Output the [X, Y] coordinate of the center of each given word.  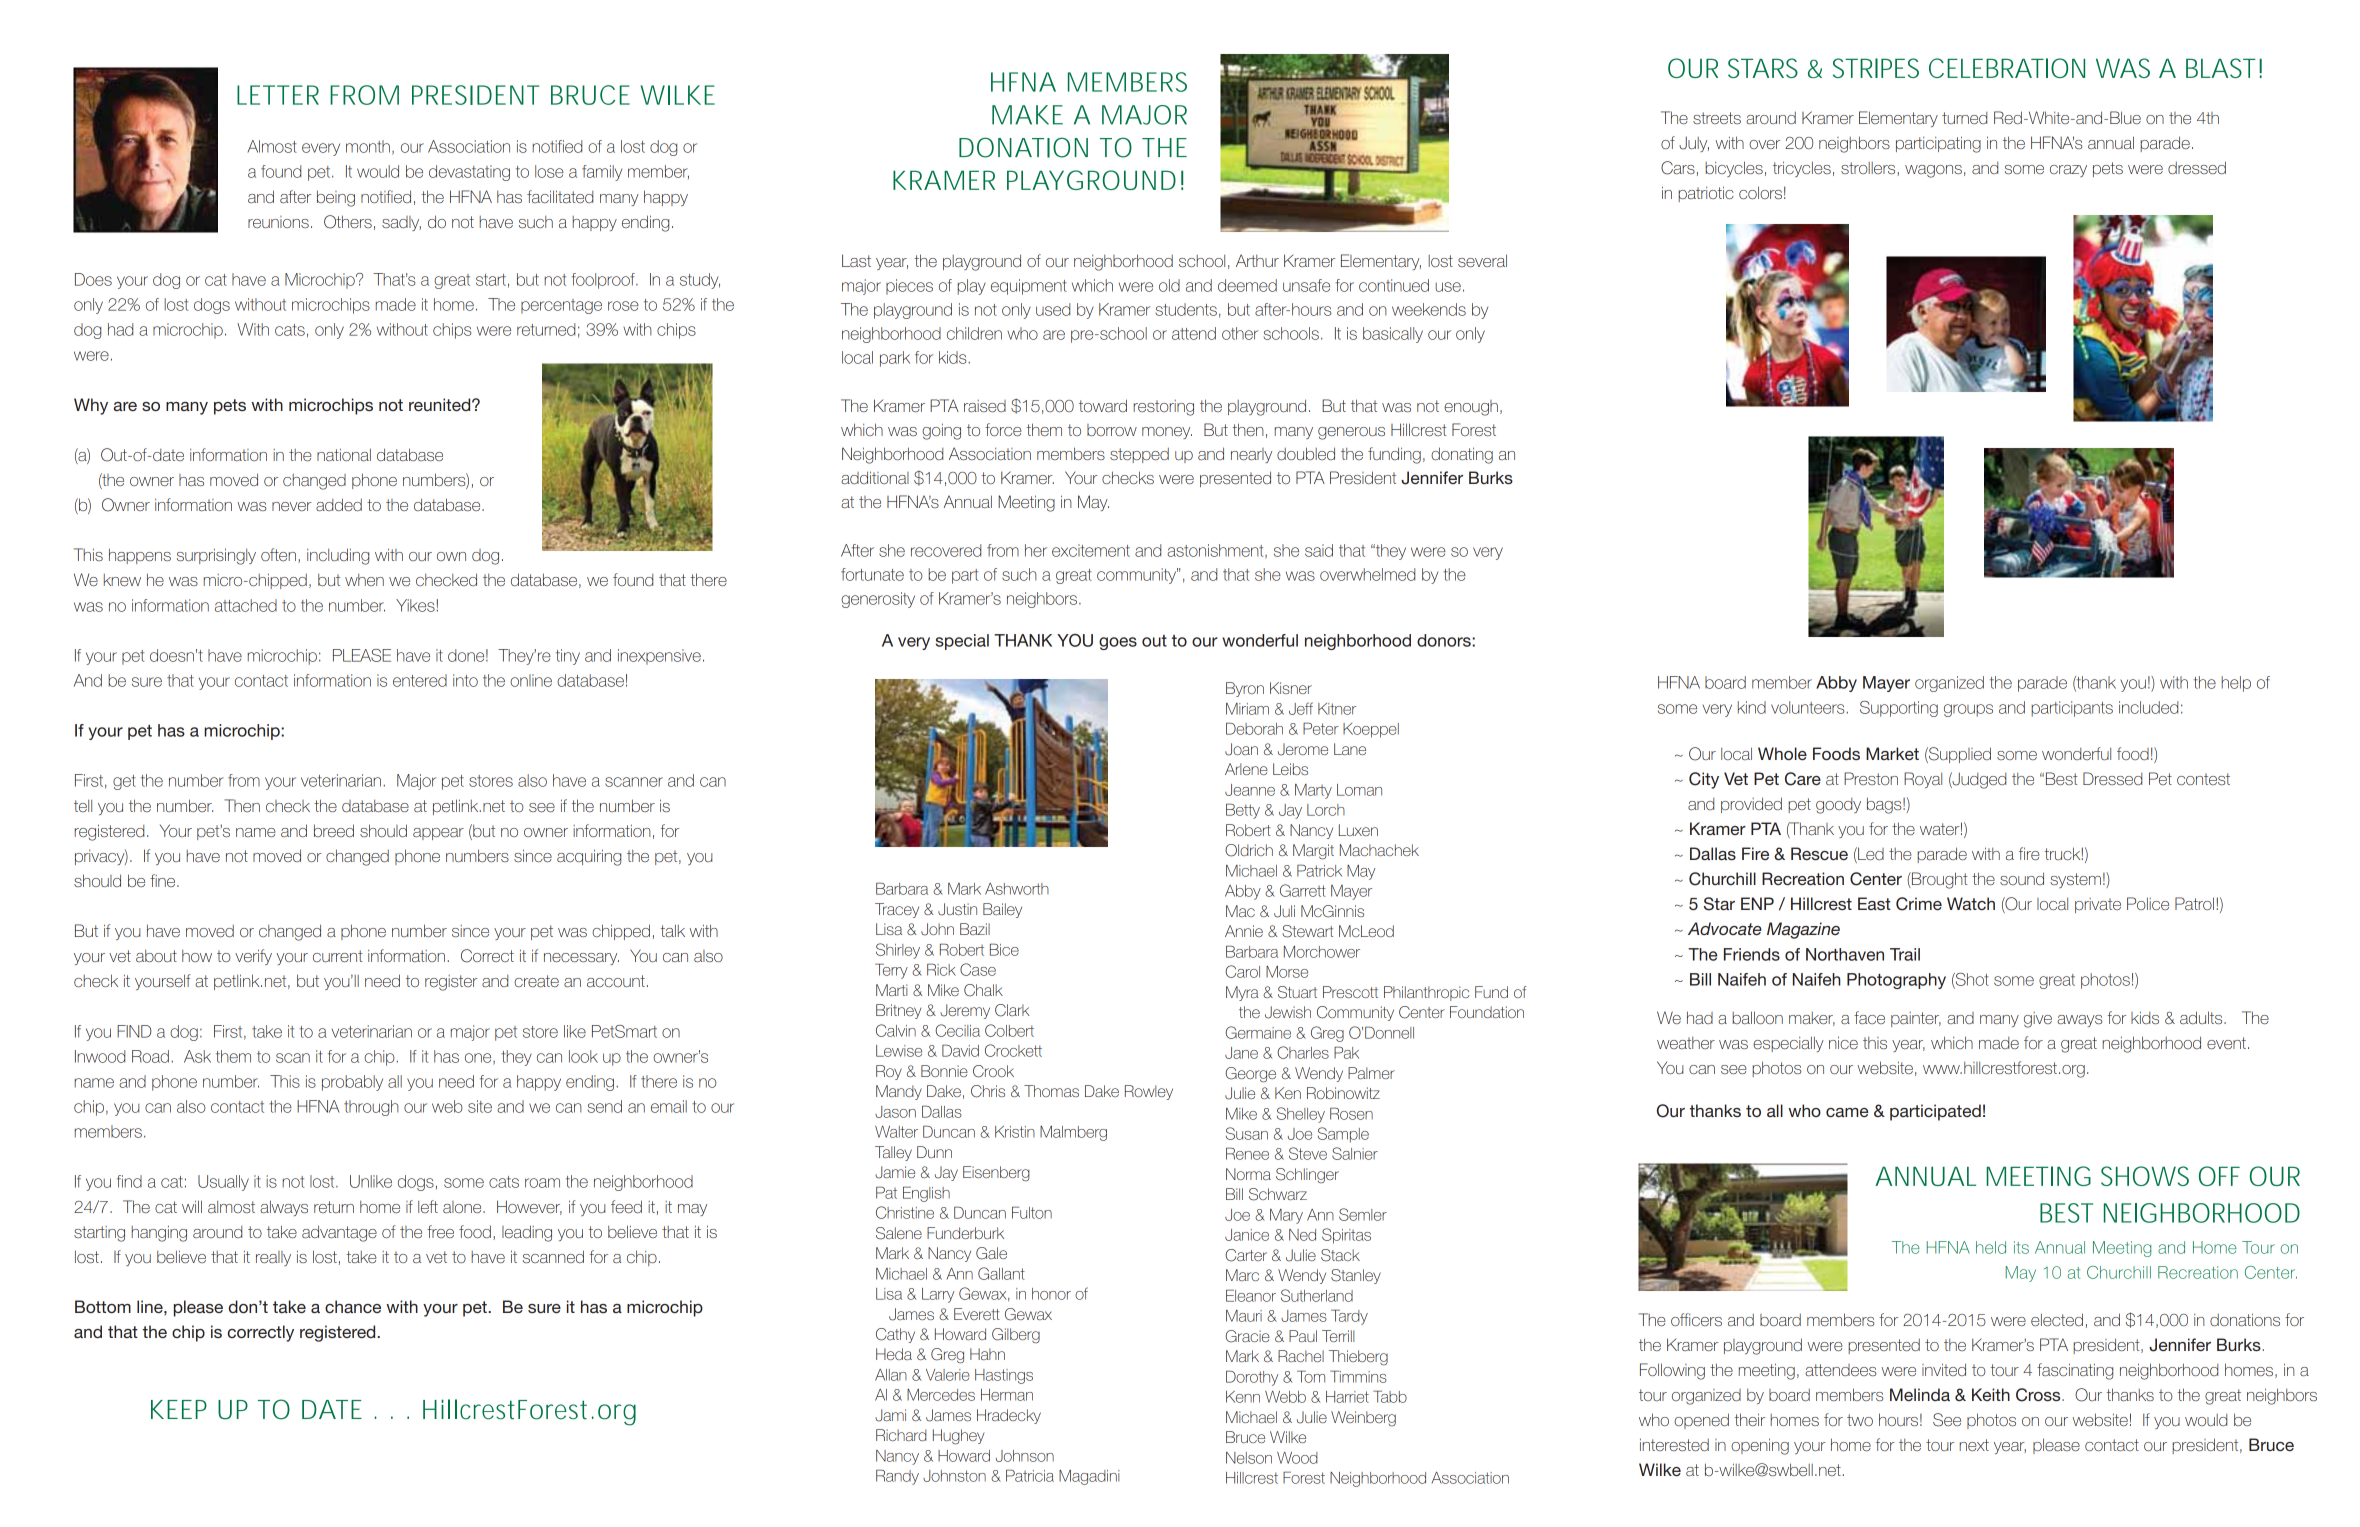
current [338, 956]
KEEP [179, 1409]
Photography [1896, 981]
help [2236, 684]
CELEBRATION [2007, 68]
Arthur [1257, 260]
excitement [1091, 550]
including [338, 556]
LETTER [278, 95]
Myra [1242, 993]
